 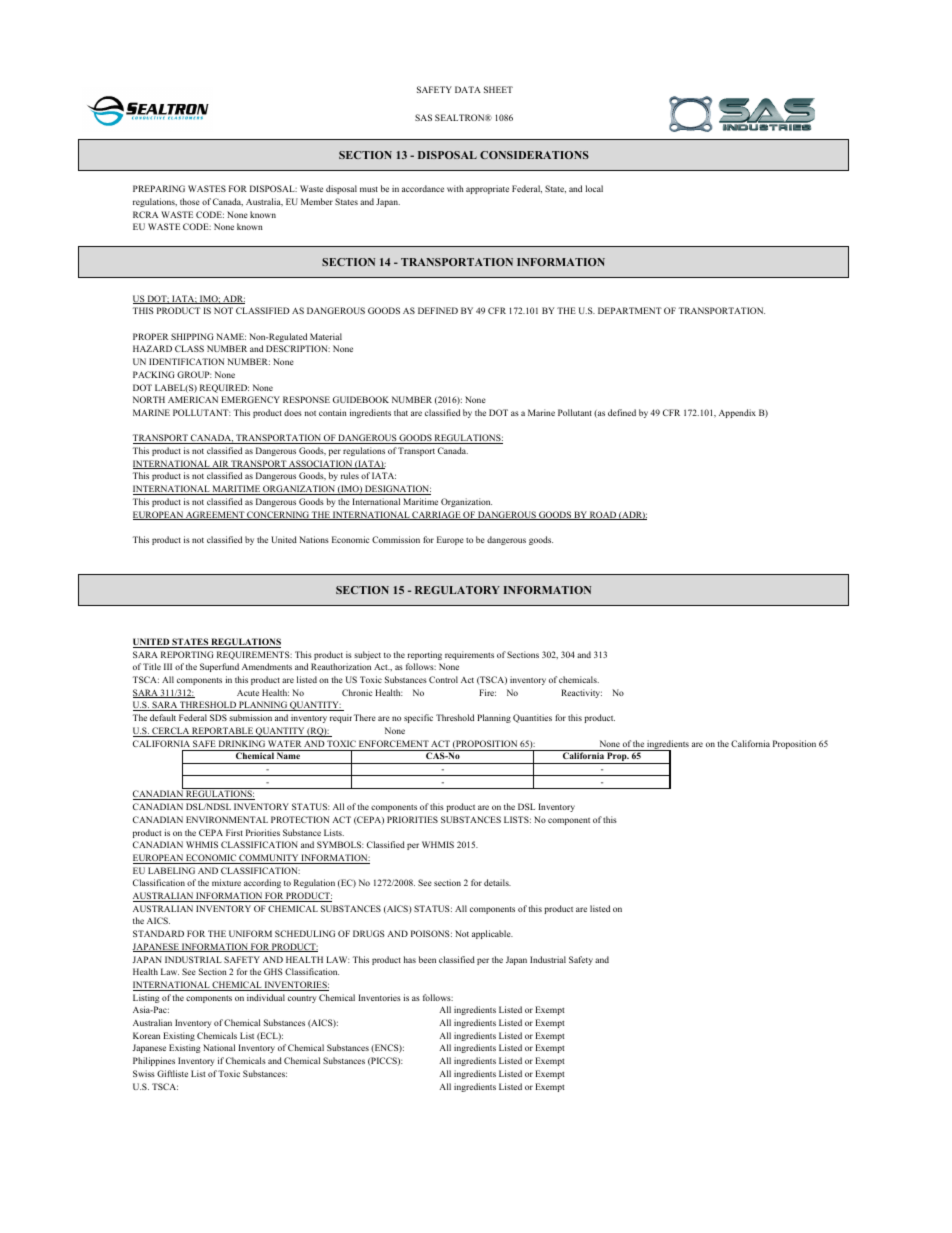 I want to click on local, so click(x=594, y=188).
